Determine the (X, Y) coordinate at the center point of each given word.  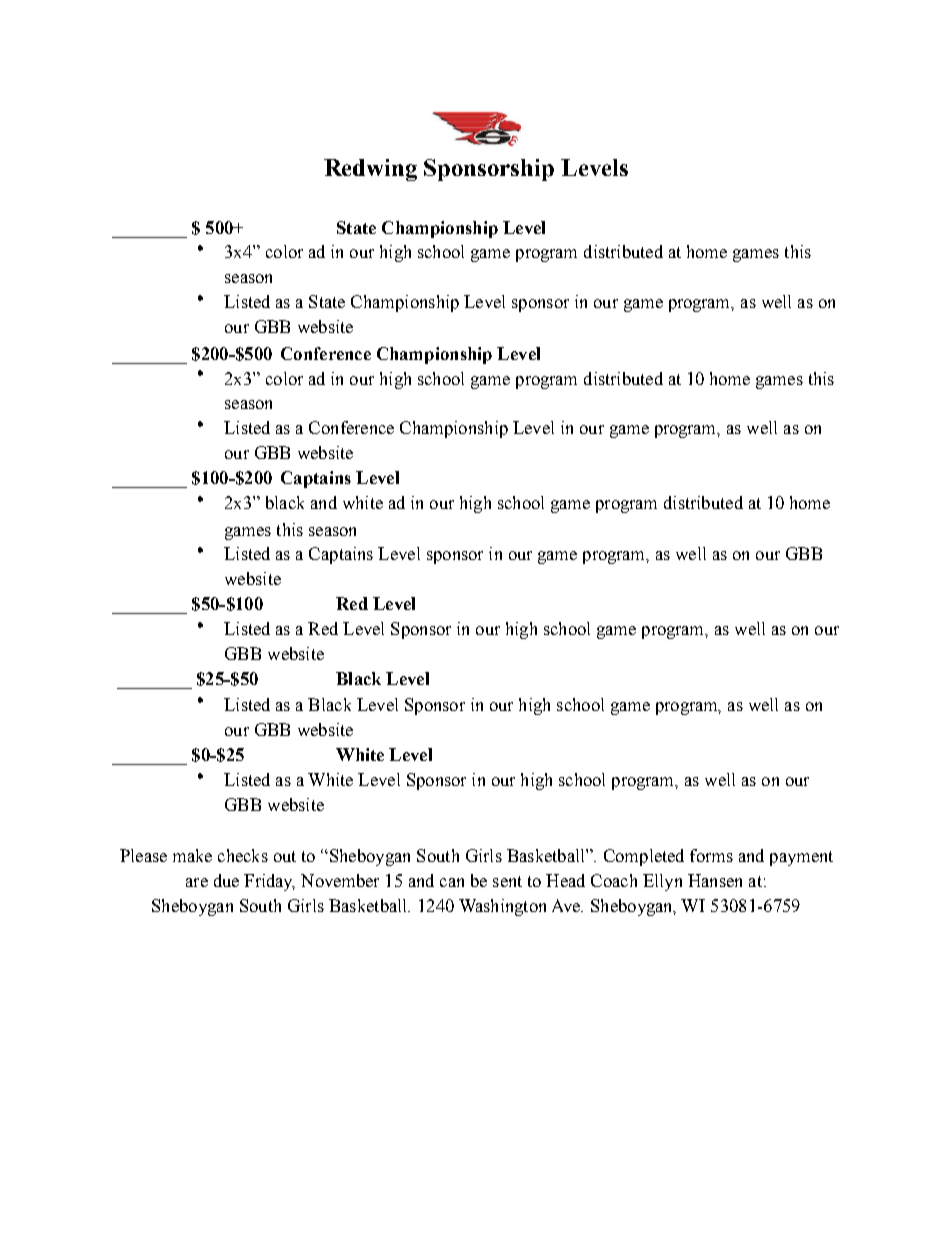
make (192, 855)
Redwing (370, 170)
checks (243, 855)
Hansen (715, 880)
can (452, 882)
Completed (644, 857)
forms (711, 855)
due (226, 880)
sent (507, 881)
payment (801, 858)
